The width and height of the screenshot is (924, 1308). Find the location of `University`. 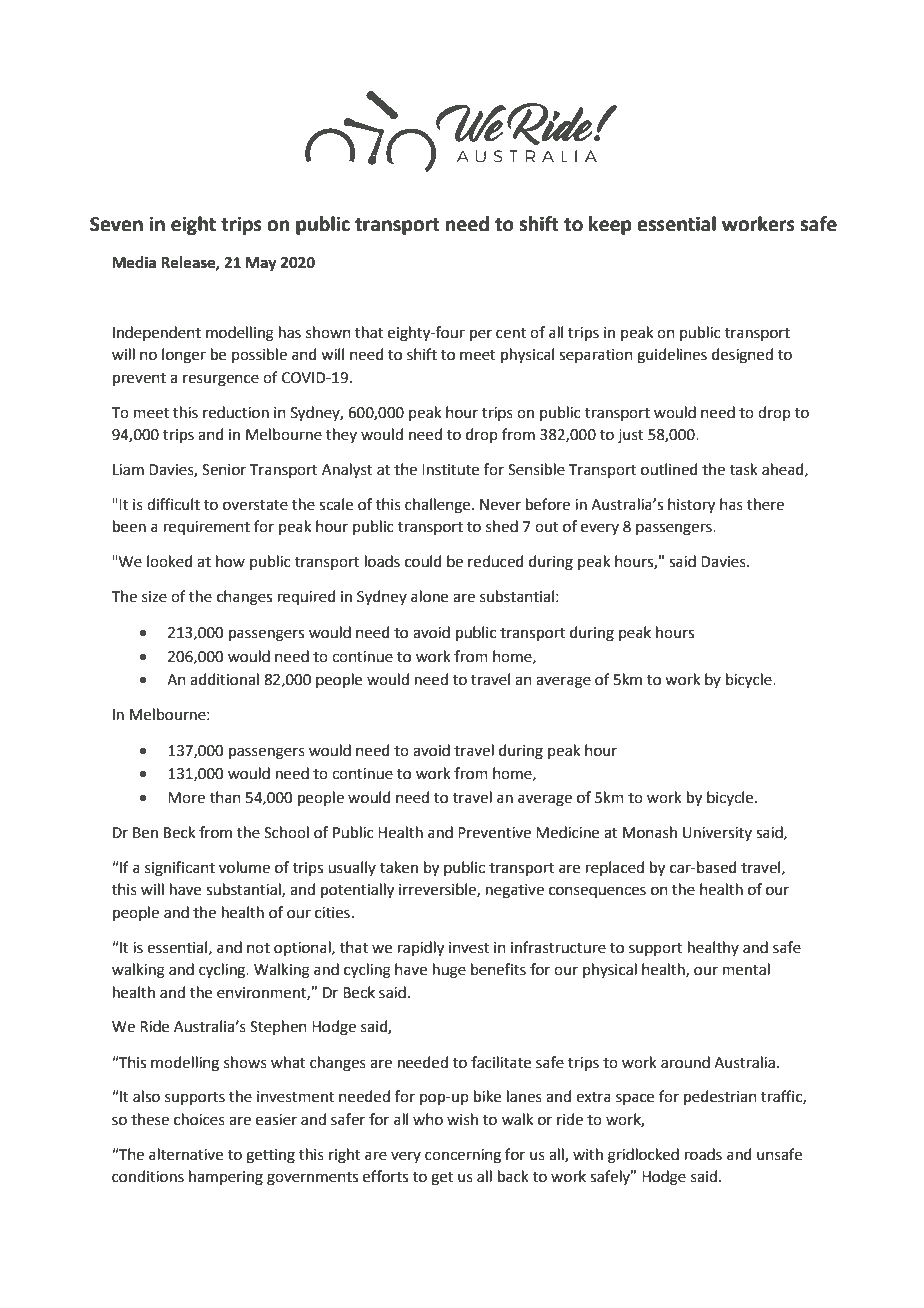

University is located at coordinates (717, 834).
